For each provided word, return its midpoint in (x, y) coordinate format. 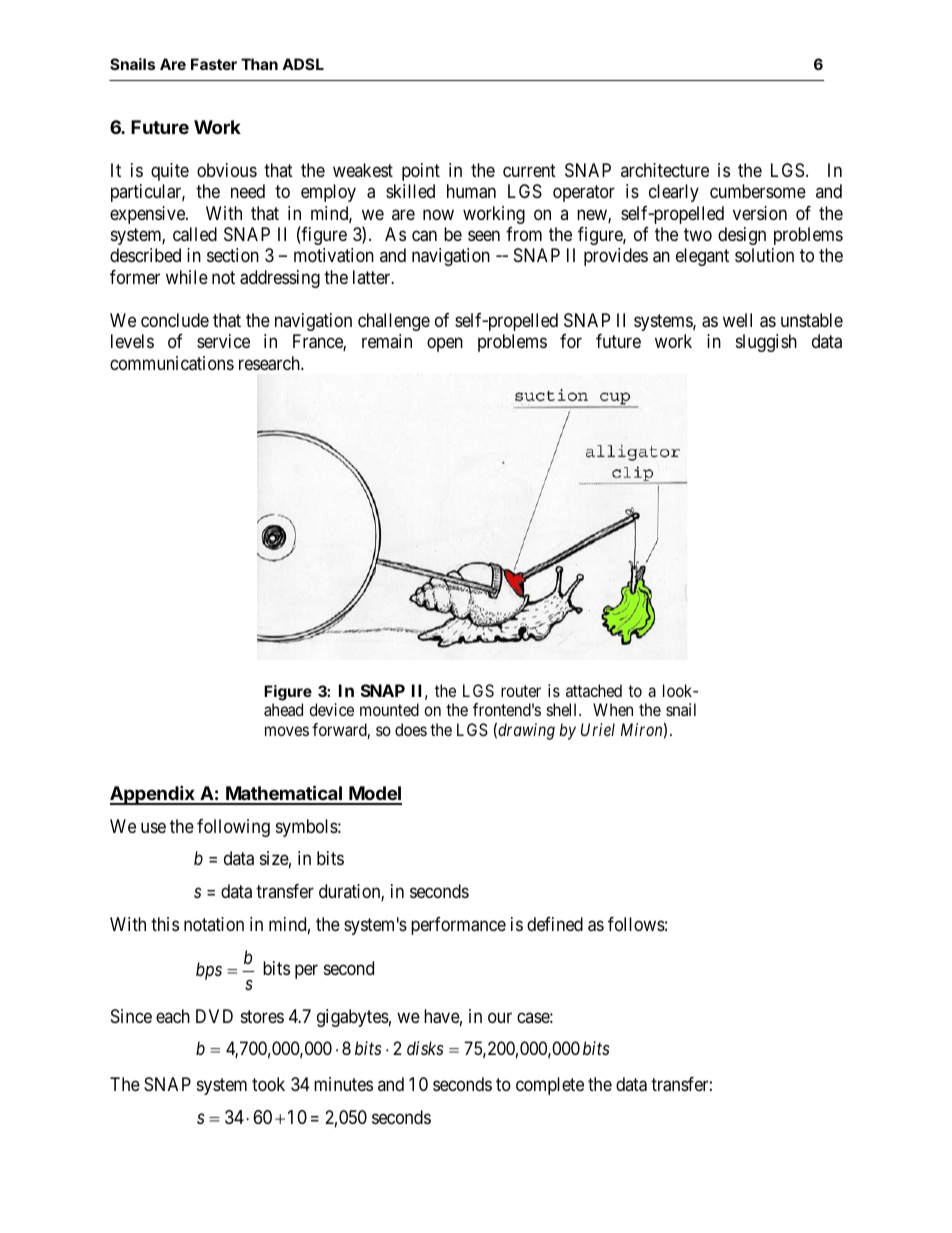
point (421, 172)
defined (555, 924)
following (233, 828)
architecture (665, 170)
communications (172, 363)
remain (387, 341)
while (187, 277)
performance (458, 926)
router (521, 691)
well (737, 320)
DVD (214, 1016)
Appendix (153, 795)
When (613, 709)
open (445, 345)
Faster (214, 64)
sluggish (766, 343)
